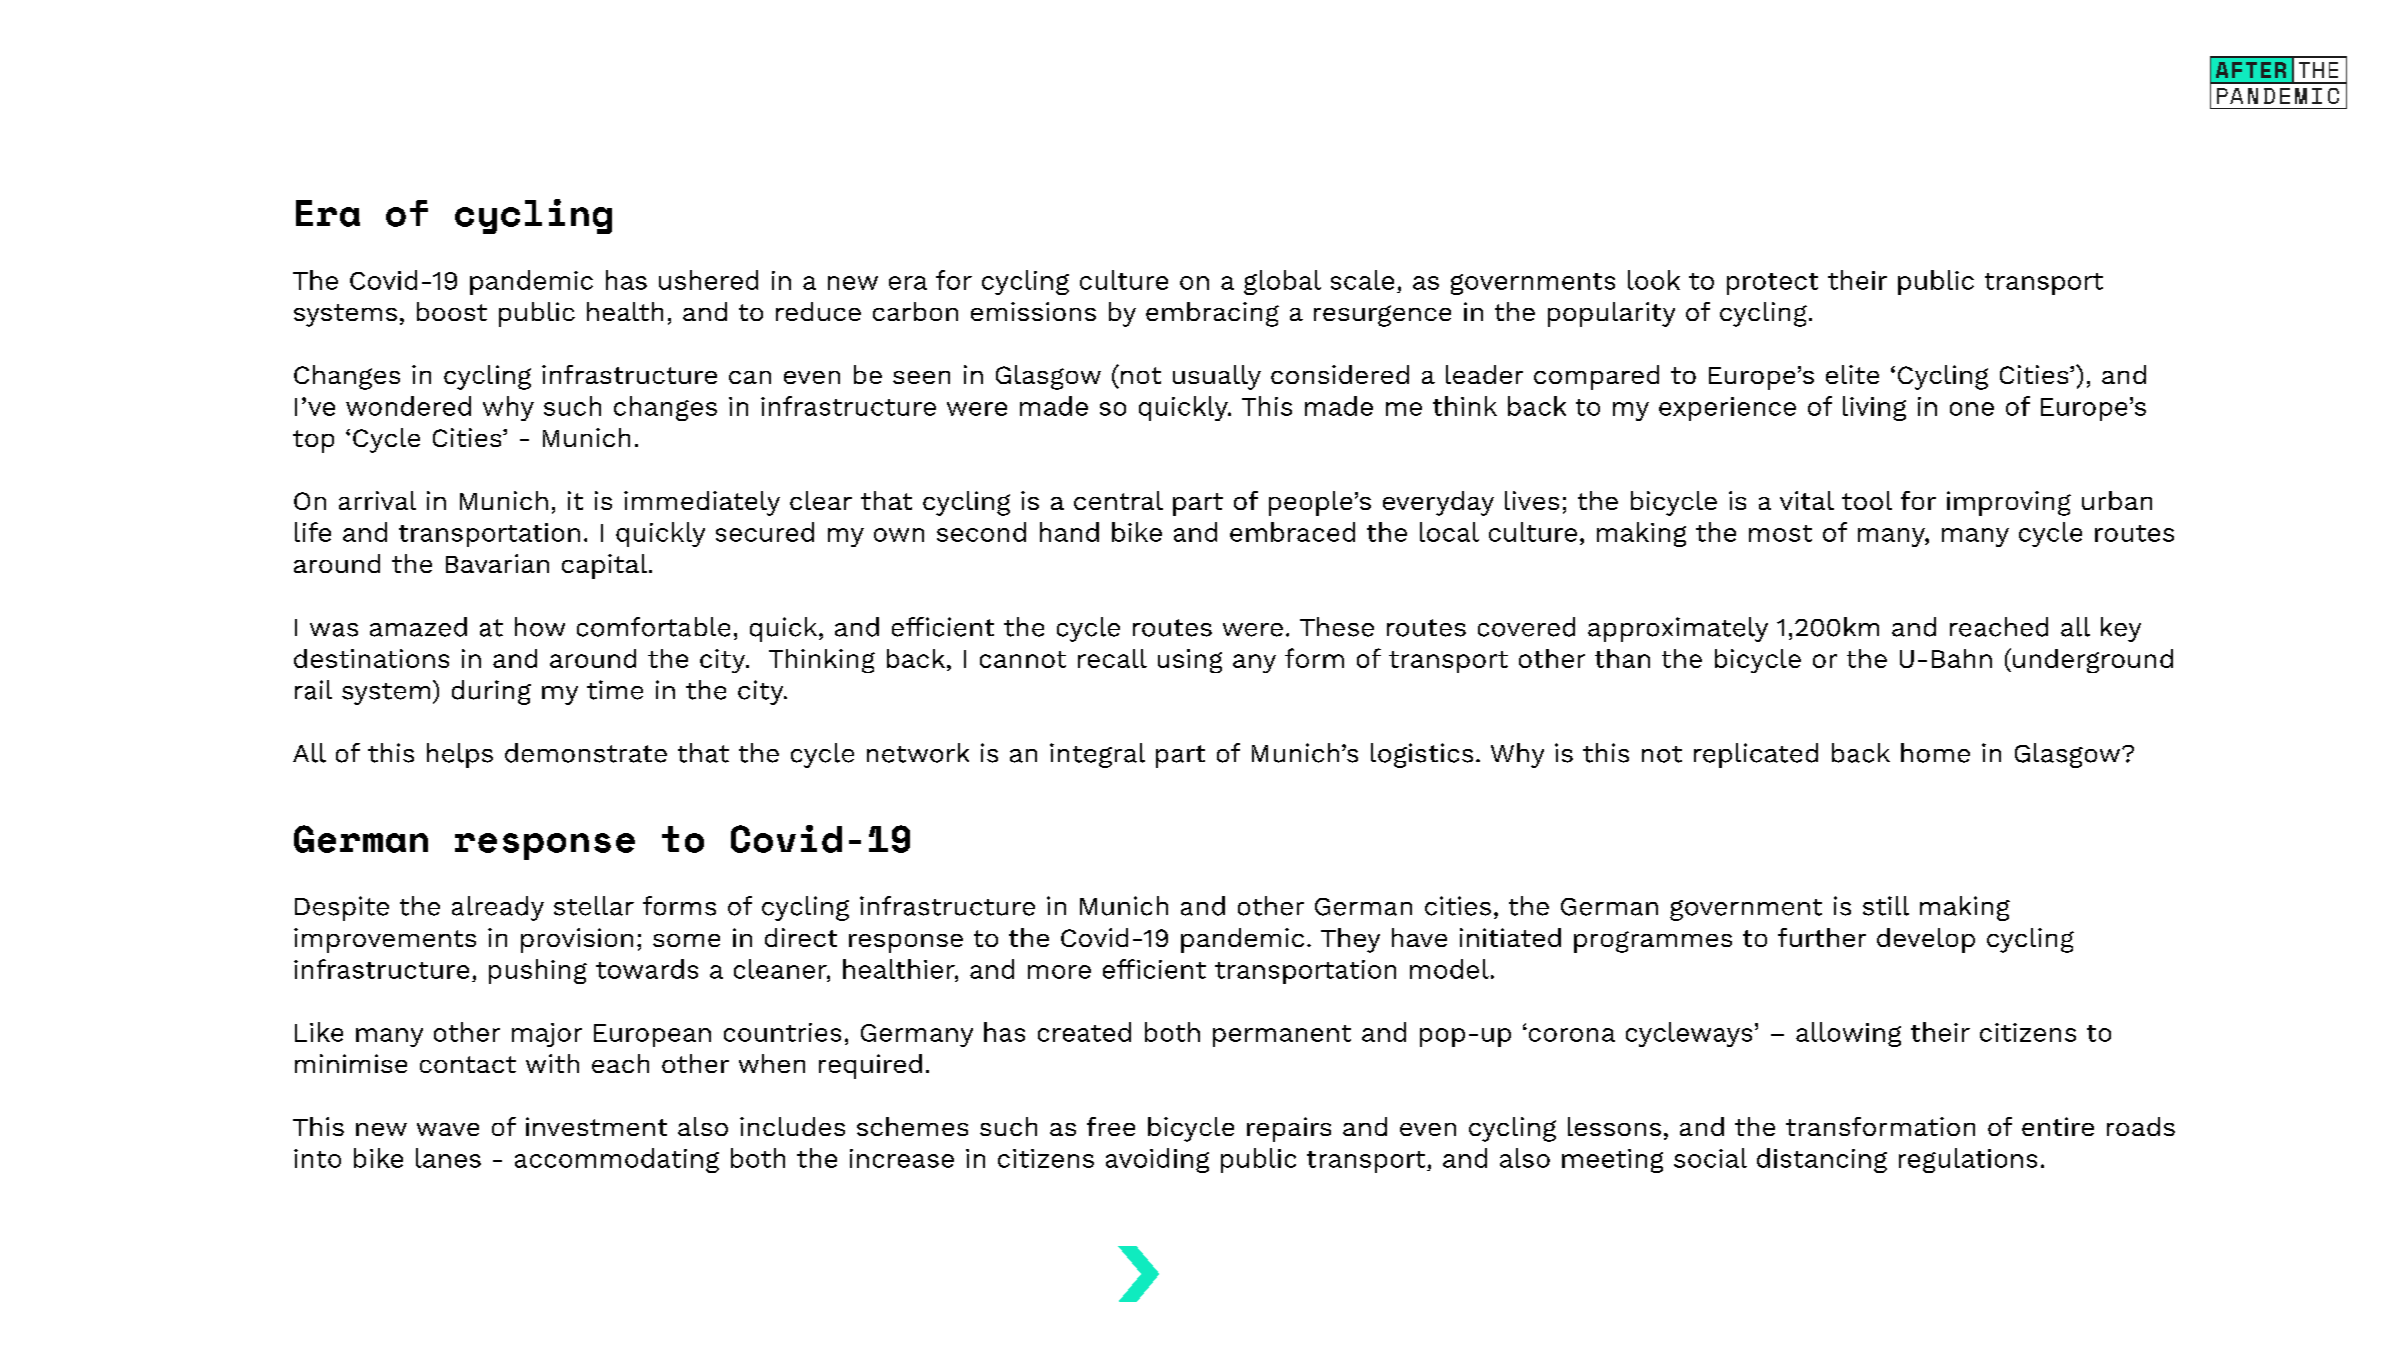 Image resolution: width=2401 pixels, height=1351 pixels. I want to click on protect, so click(1772, 284).
